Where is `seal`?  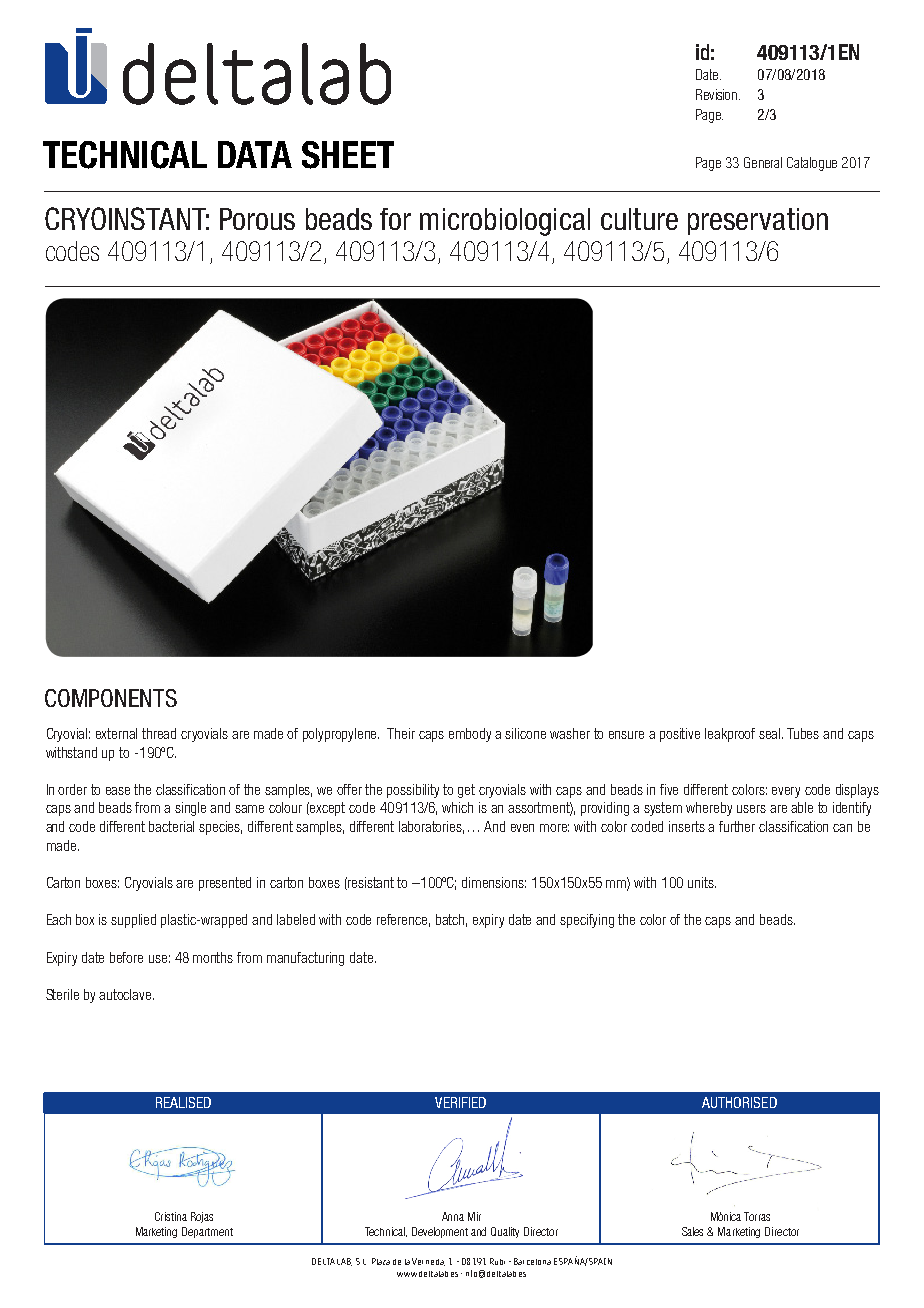
seal is located at coordinates (771, 733).
